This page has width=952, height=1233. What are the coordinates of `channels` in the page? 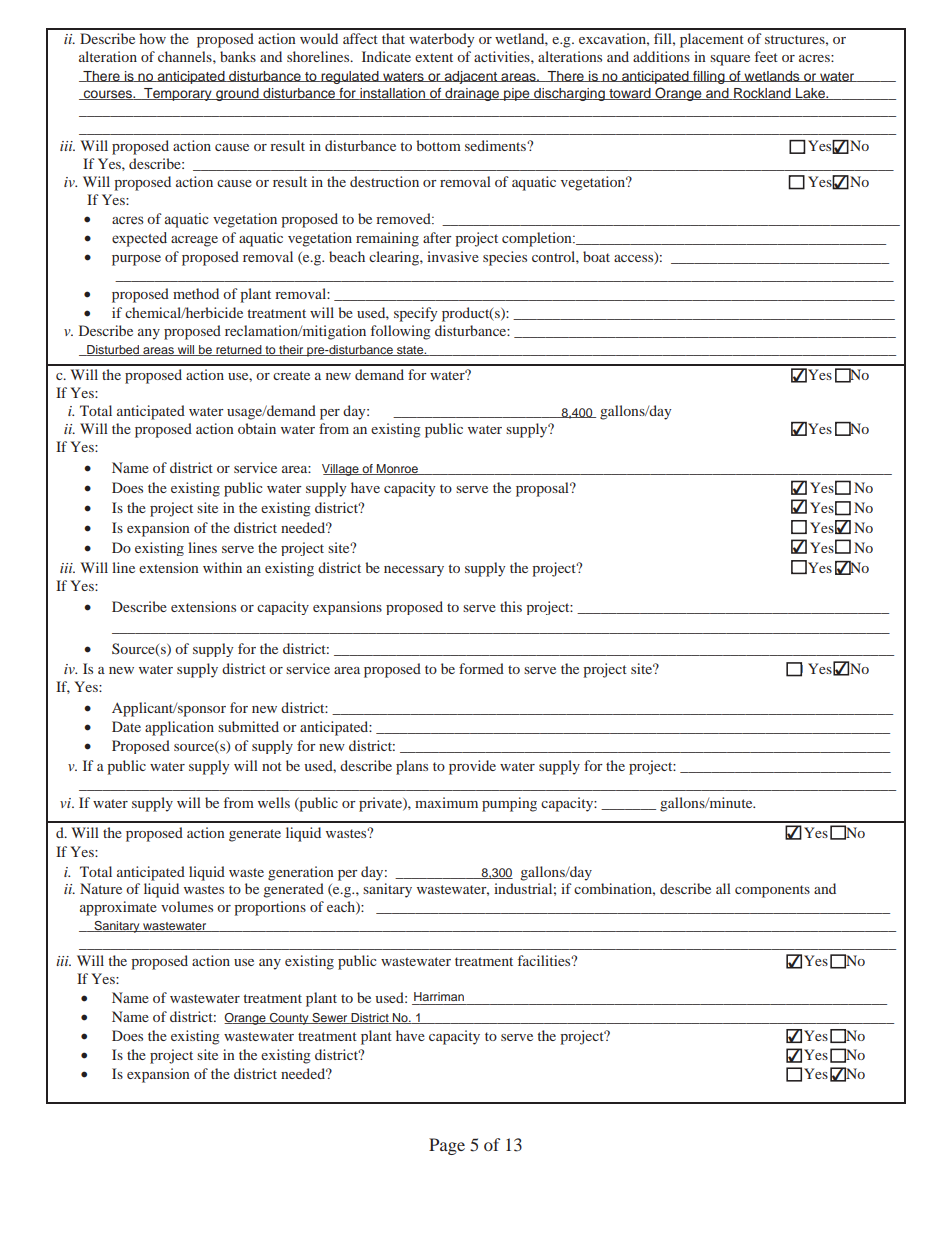 It's located at (186, 56).
